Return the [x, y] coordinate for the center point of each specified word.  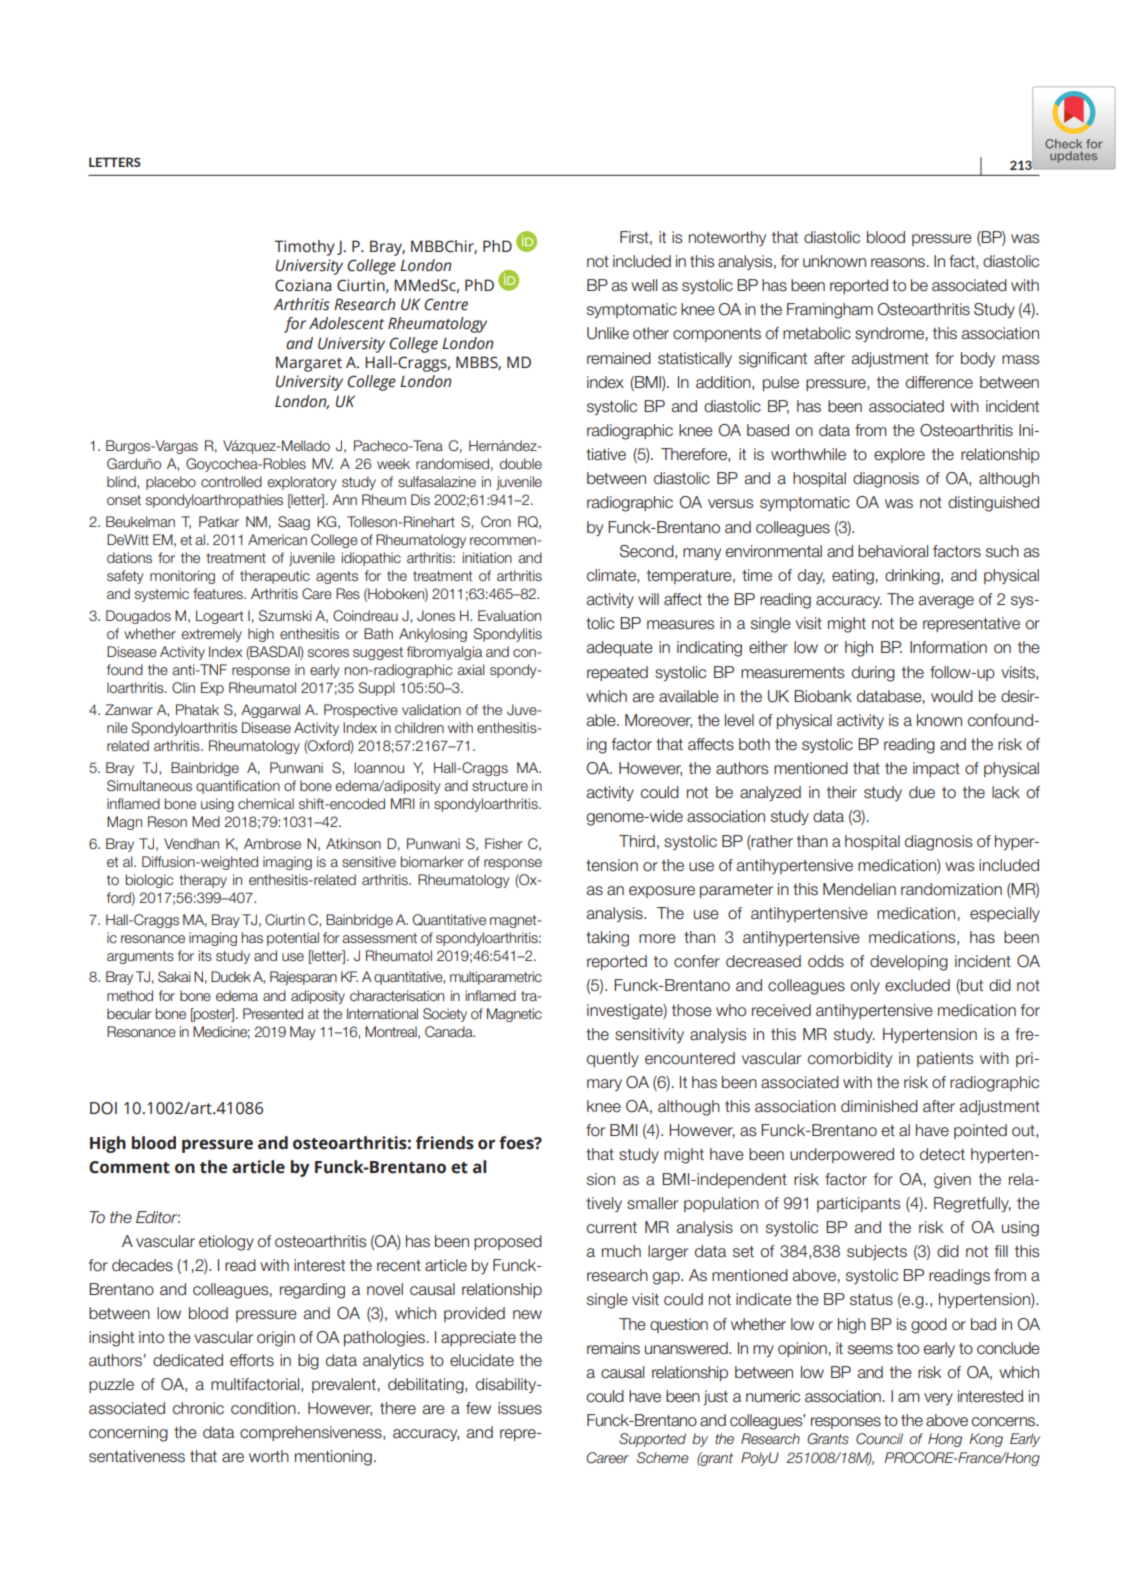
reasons [899, 263]
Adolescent [346, 323]
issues [520, 1408]
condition [263, 1408]
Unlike [608, 333]
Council [879, 1438]
